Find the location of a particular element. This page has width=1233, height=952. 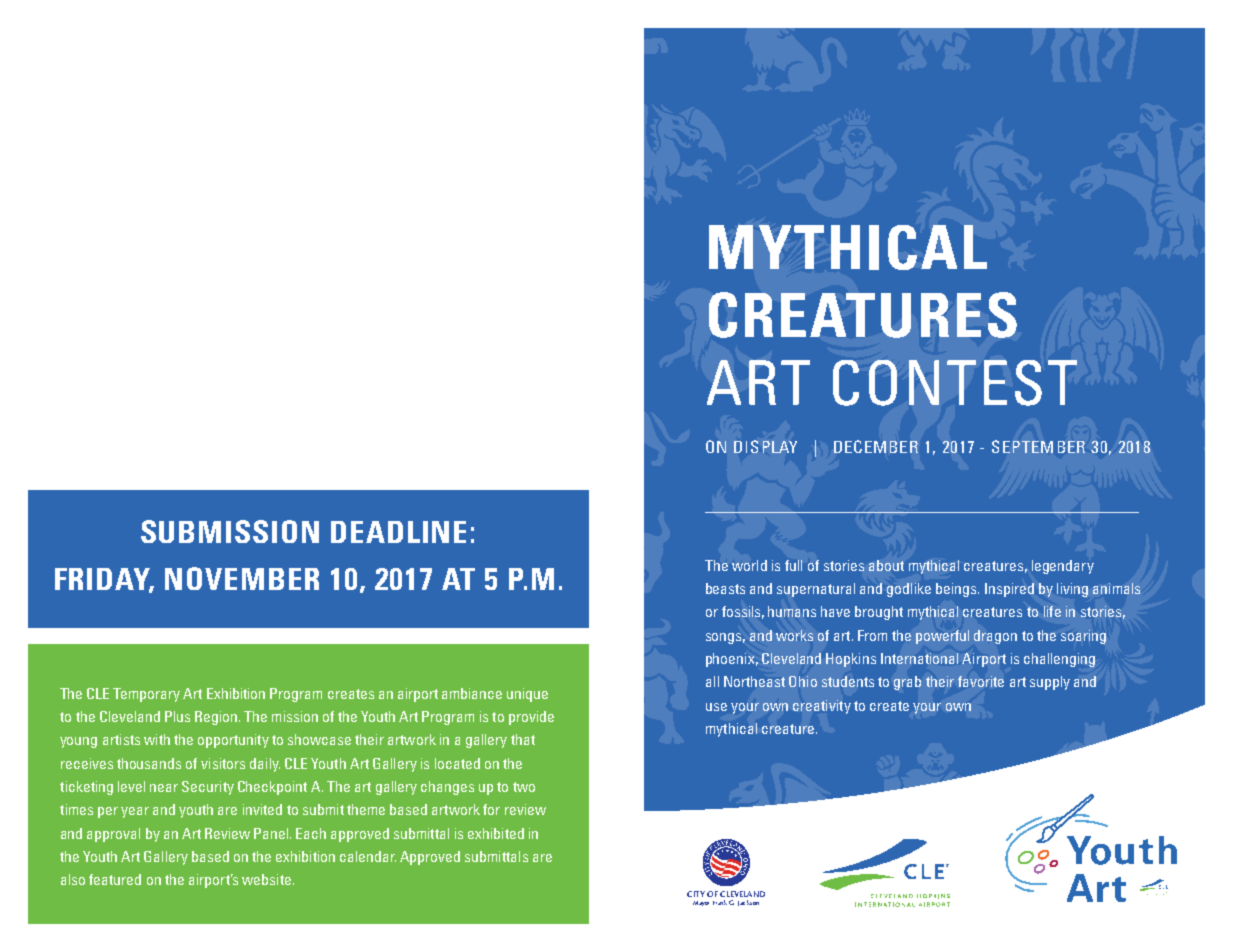

NOVEMBER is located at coordinates (242, 578).
